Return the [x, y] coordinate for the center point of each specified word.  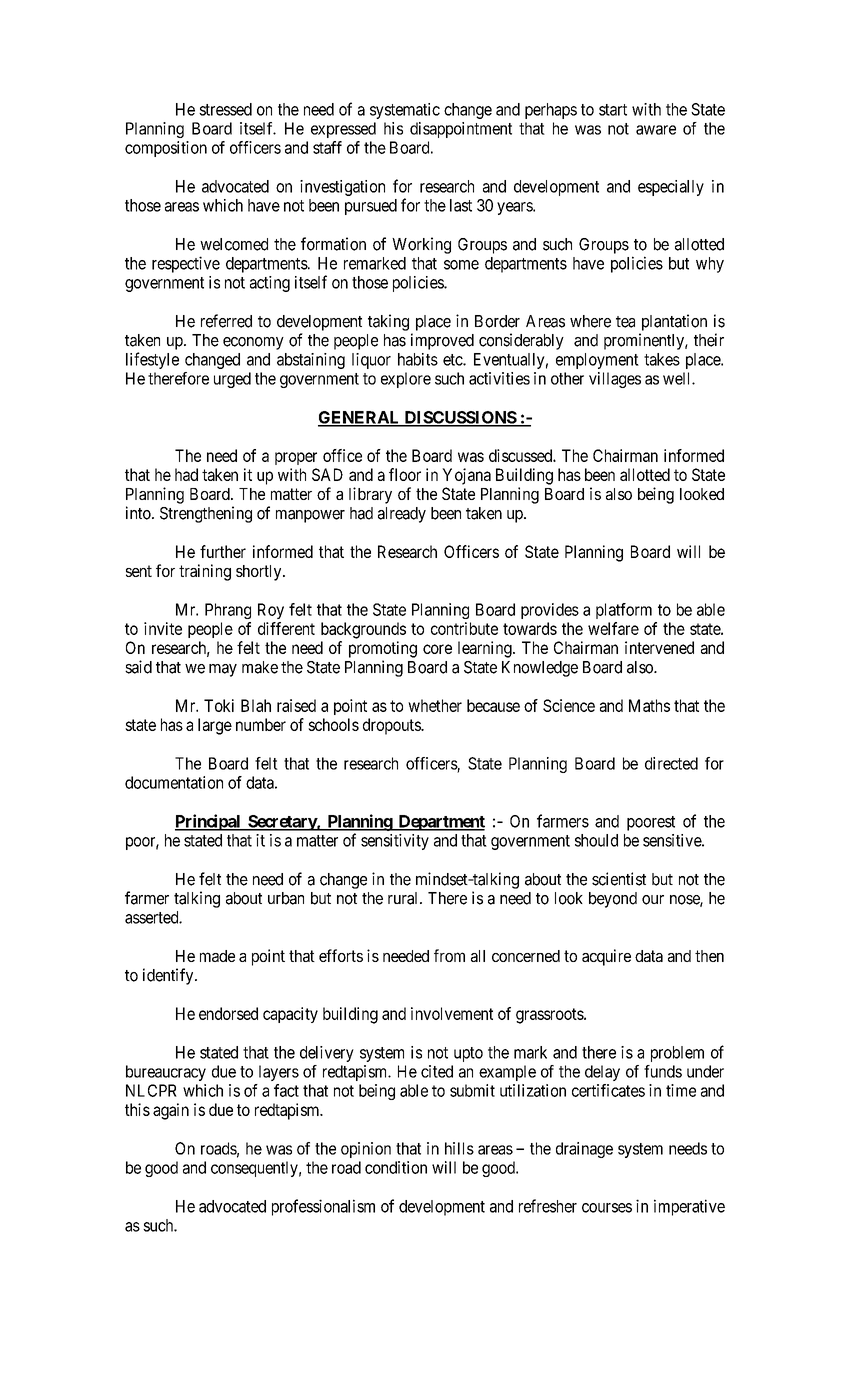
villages [615, 380]
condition [396, 1167]
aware [656, 130]
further [223, 551]
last [461, 205]
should [596, 840]
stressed [225, 109]
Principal [209, 822]
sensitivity [395, 842]
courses [607, 1208]
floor [405, 474]
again [171, 1111]
